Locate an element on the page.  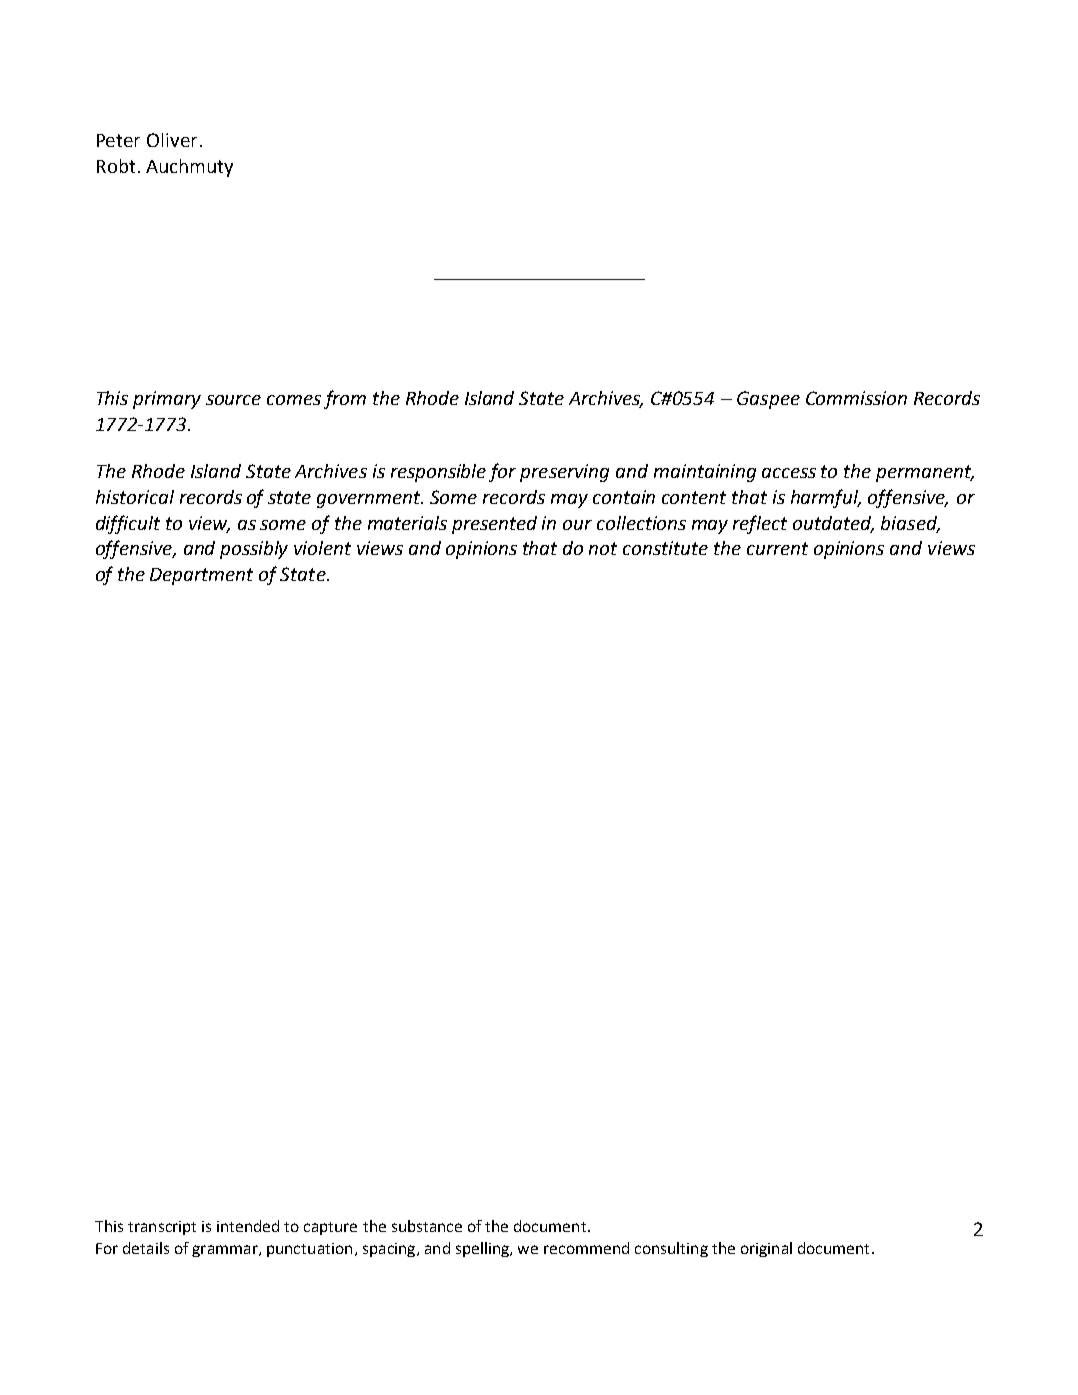
possibly is located at coordinates (254, 550).
